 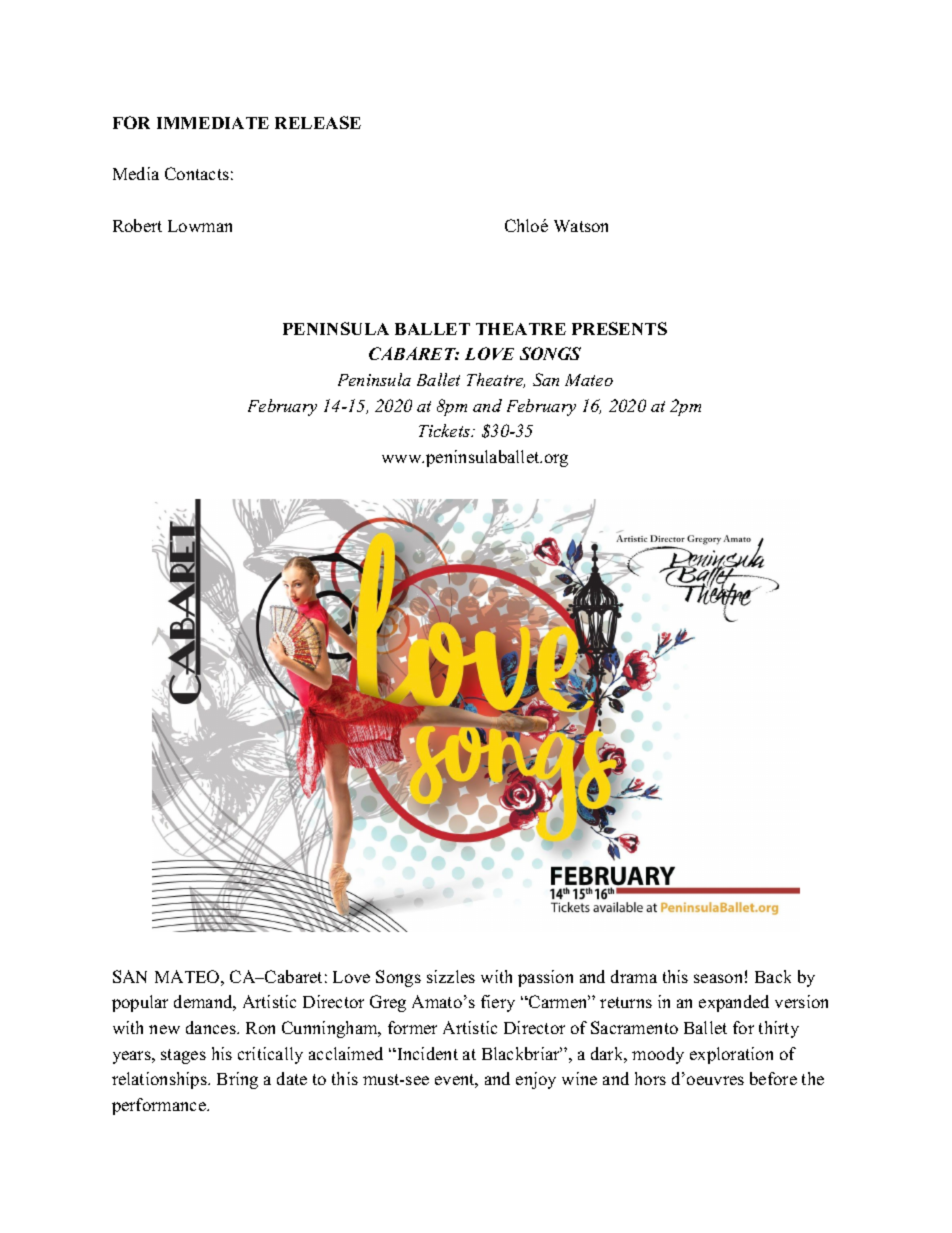 I want to click on Bring, so click(x=237, y=1080).
